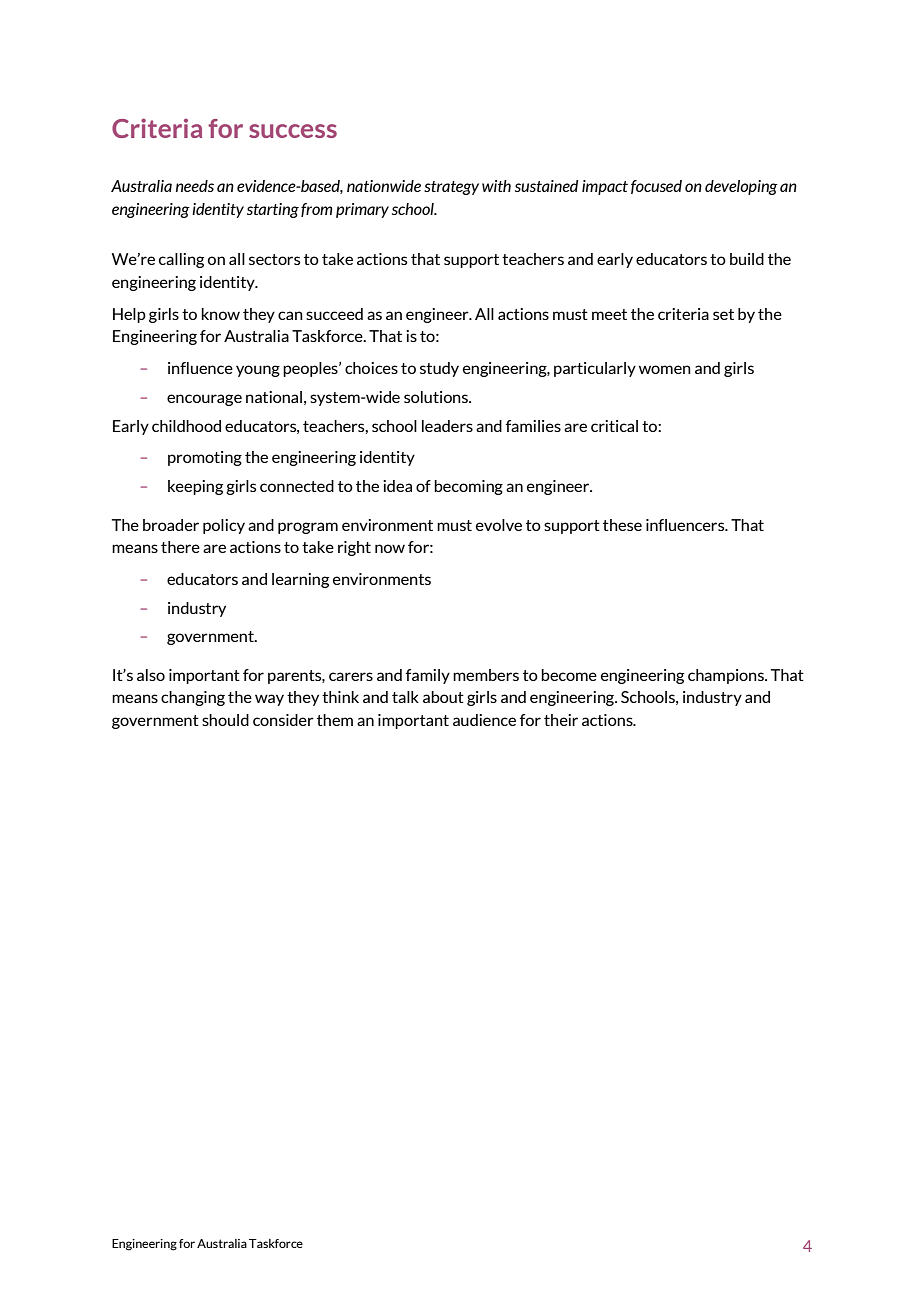 This page has width=924, height=1307. Describe the element at coordinates (220, 314) in the page. I see `know` at that location.
